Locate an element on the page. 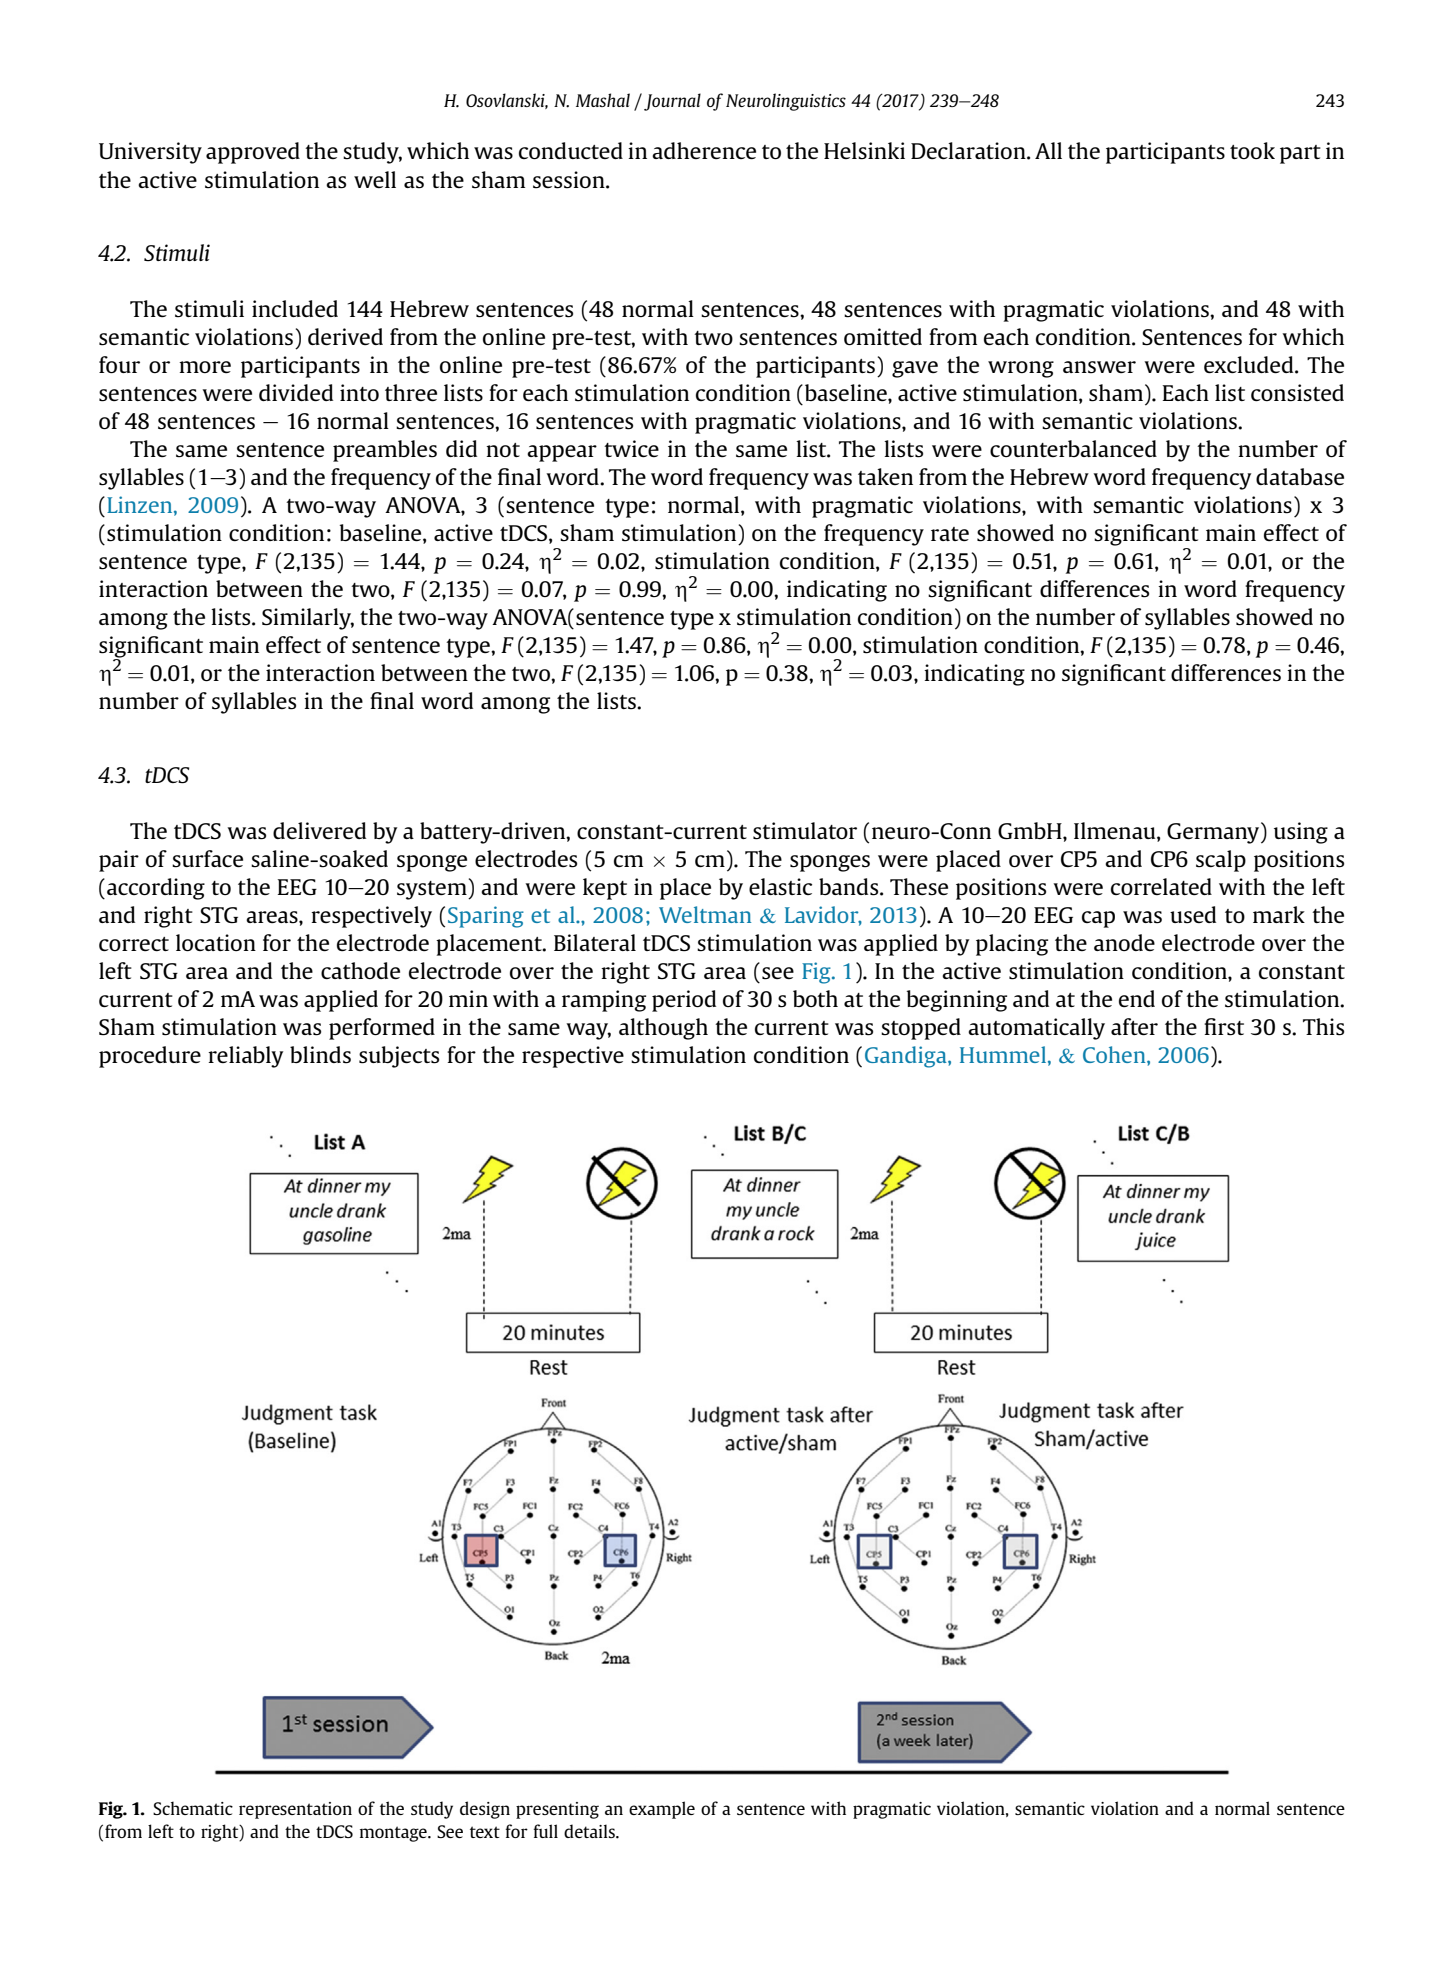 Image resolution: width=1455 pixels, height=1986 pixels. representation is located at coordinates (295, 1810).
